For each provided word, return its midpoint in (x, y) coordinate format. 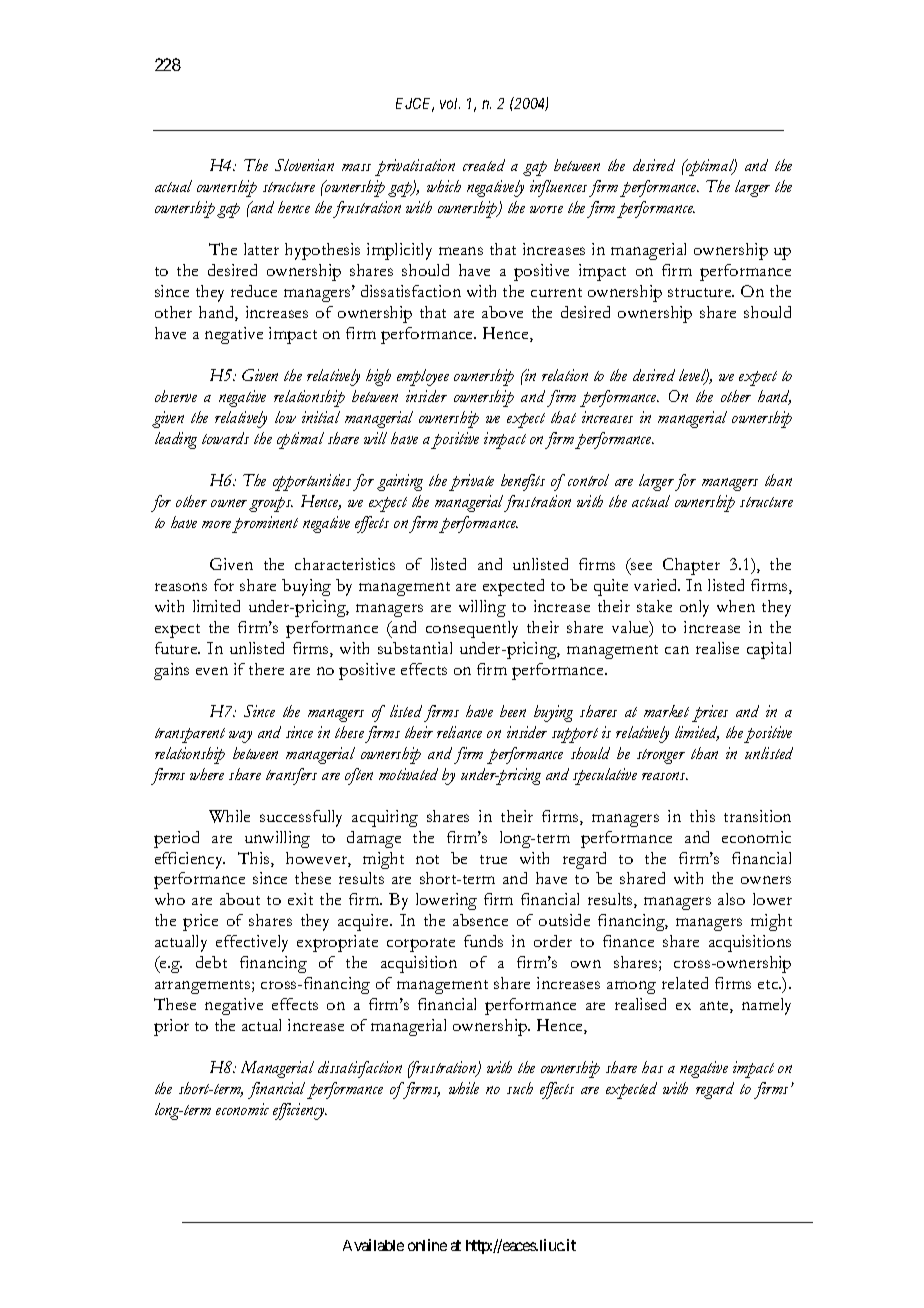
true (493, 859)
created (484, 165)
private (471, 482)
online (427, 1245)
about (240, 899)
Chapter (691, 566)
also (731, 899)
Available (373, 1245)
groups (271, 504)
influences (558, 188)
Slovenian (304, 165)
